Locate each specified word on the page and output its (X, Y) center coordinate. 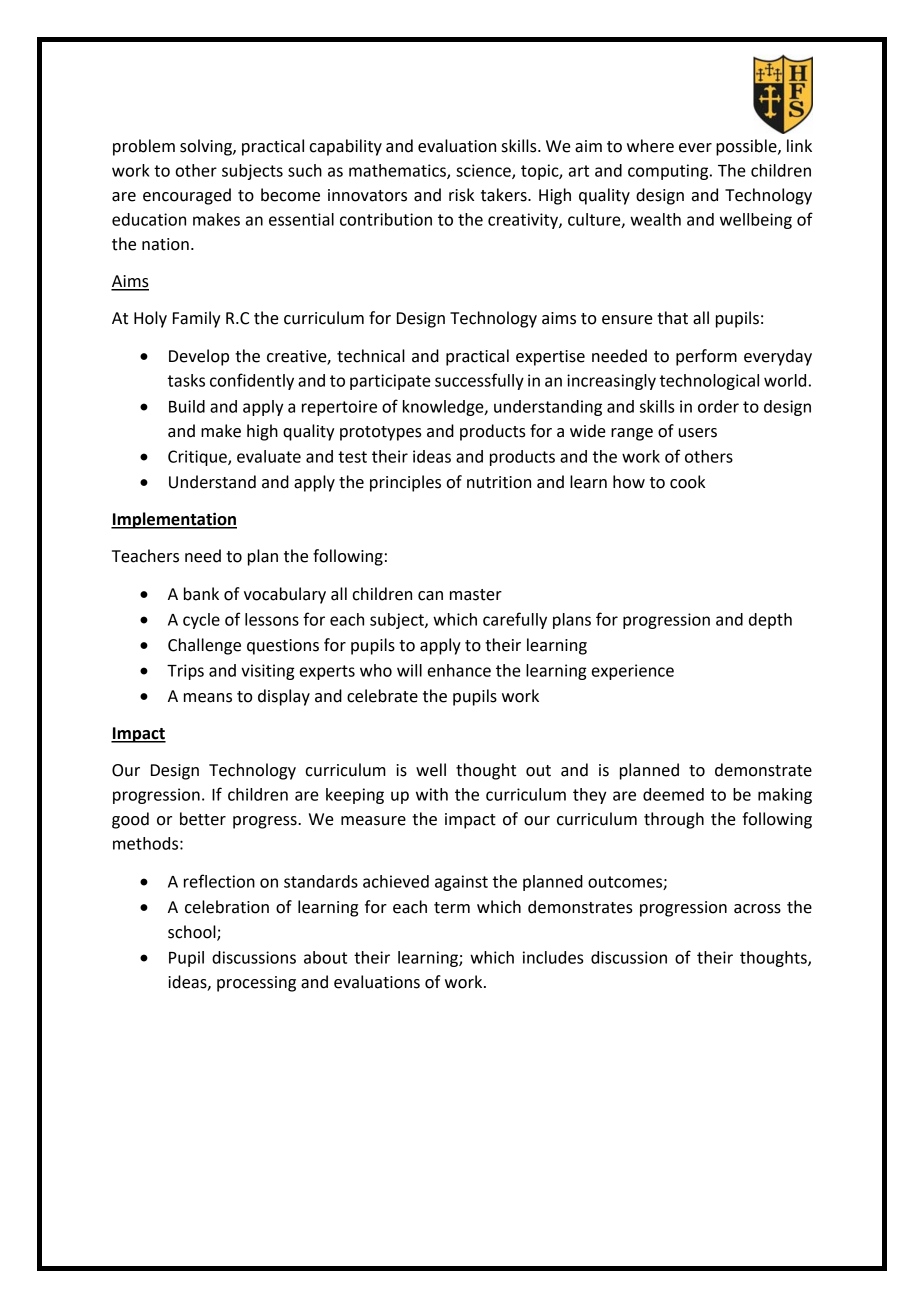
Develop (199, 357)
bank (201, 594)
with (432, 794)
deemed (673, 794)
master (476, 595)
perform (706, 357)
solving (207, 147)
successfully (479, 381)
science (484, 171)
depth (770, 621)
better (203, 819)
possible (747, 147)
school (193, 932)
